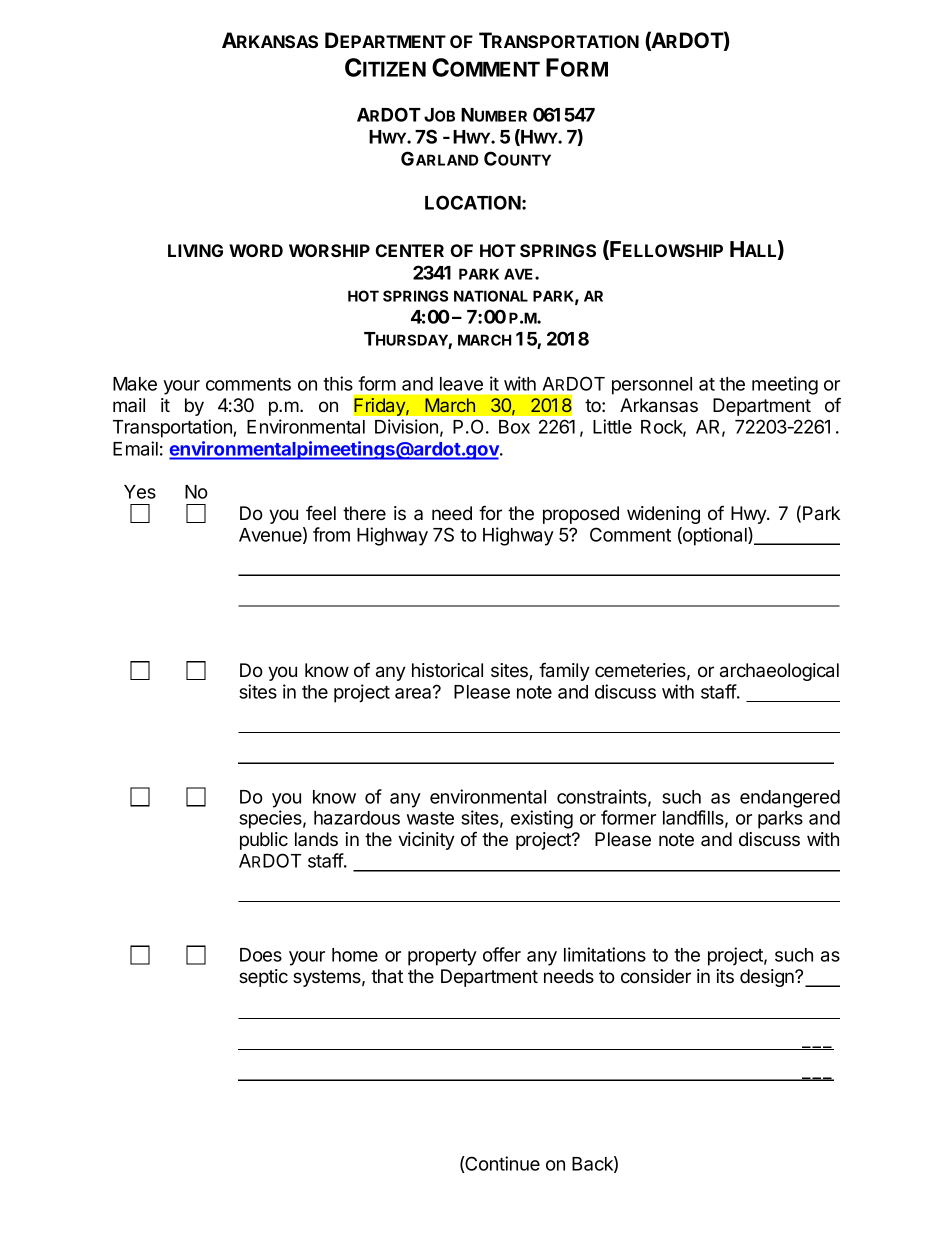 This screenshot has height=1233, width=952. I want to click on Does, so click(261, 955).
